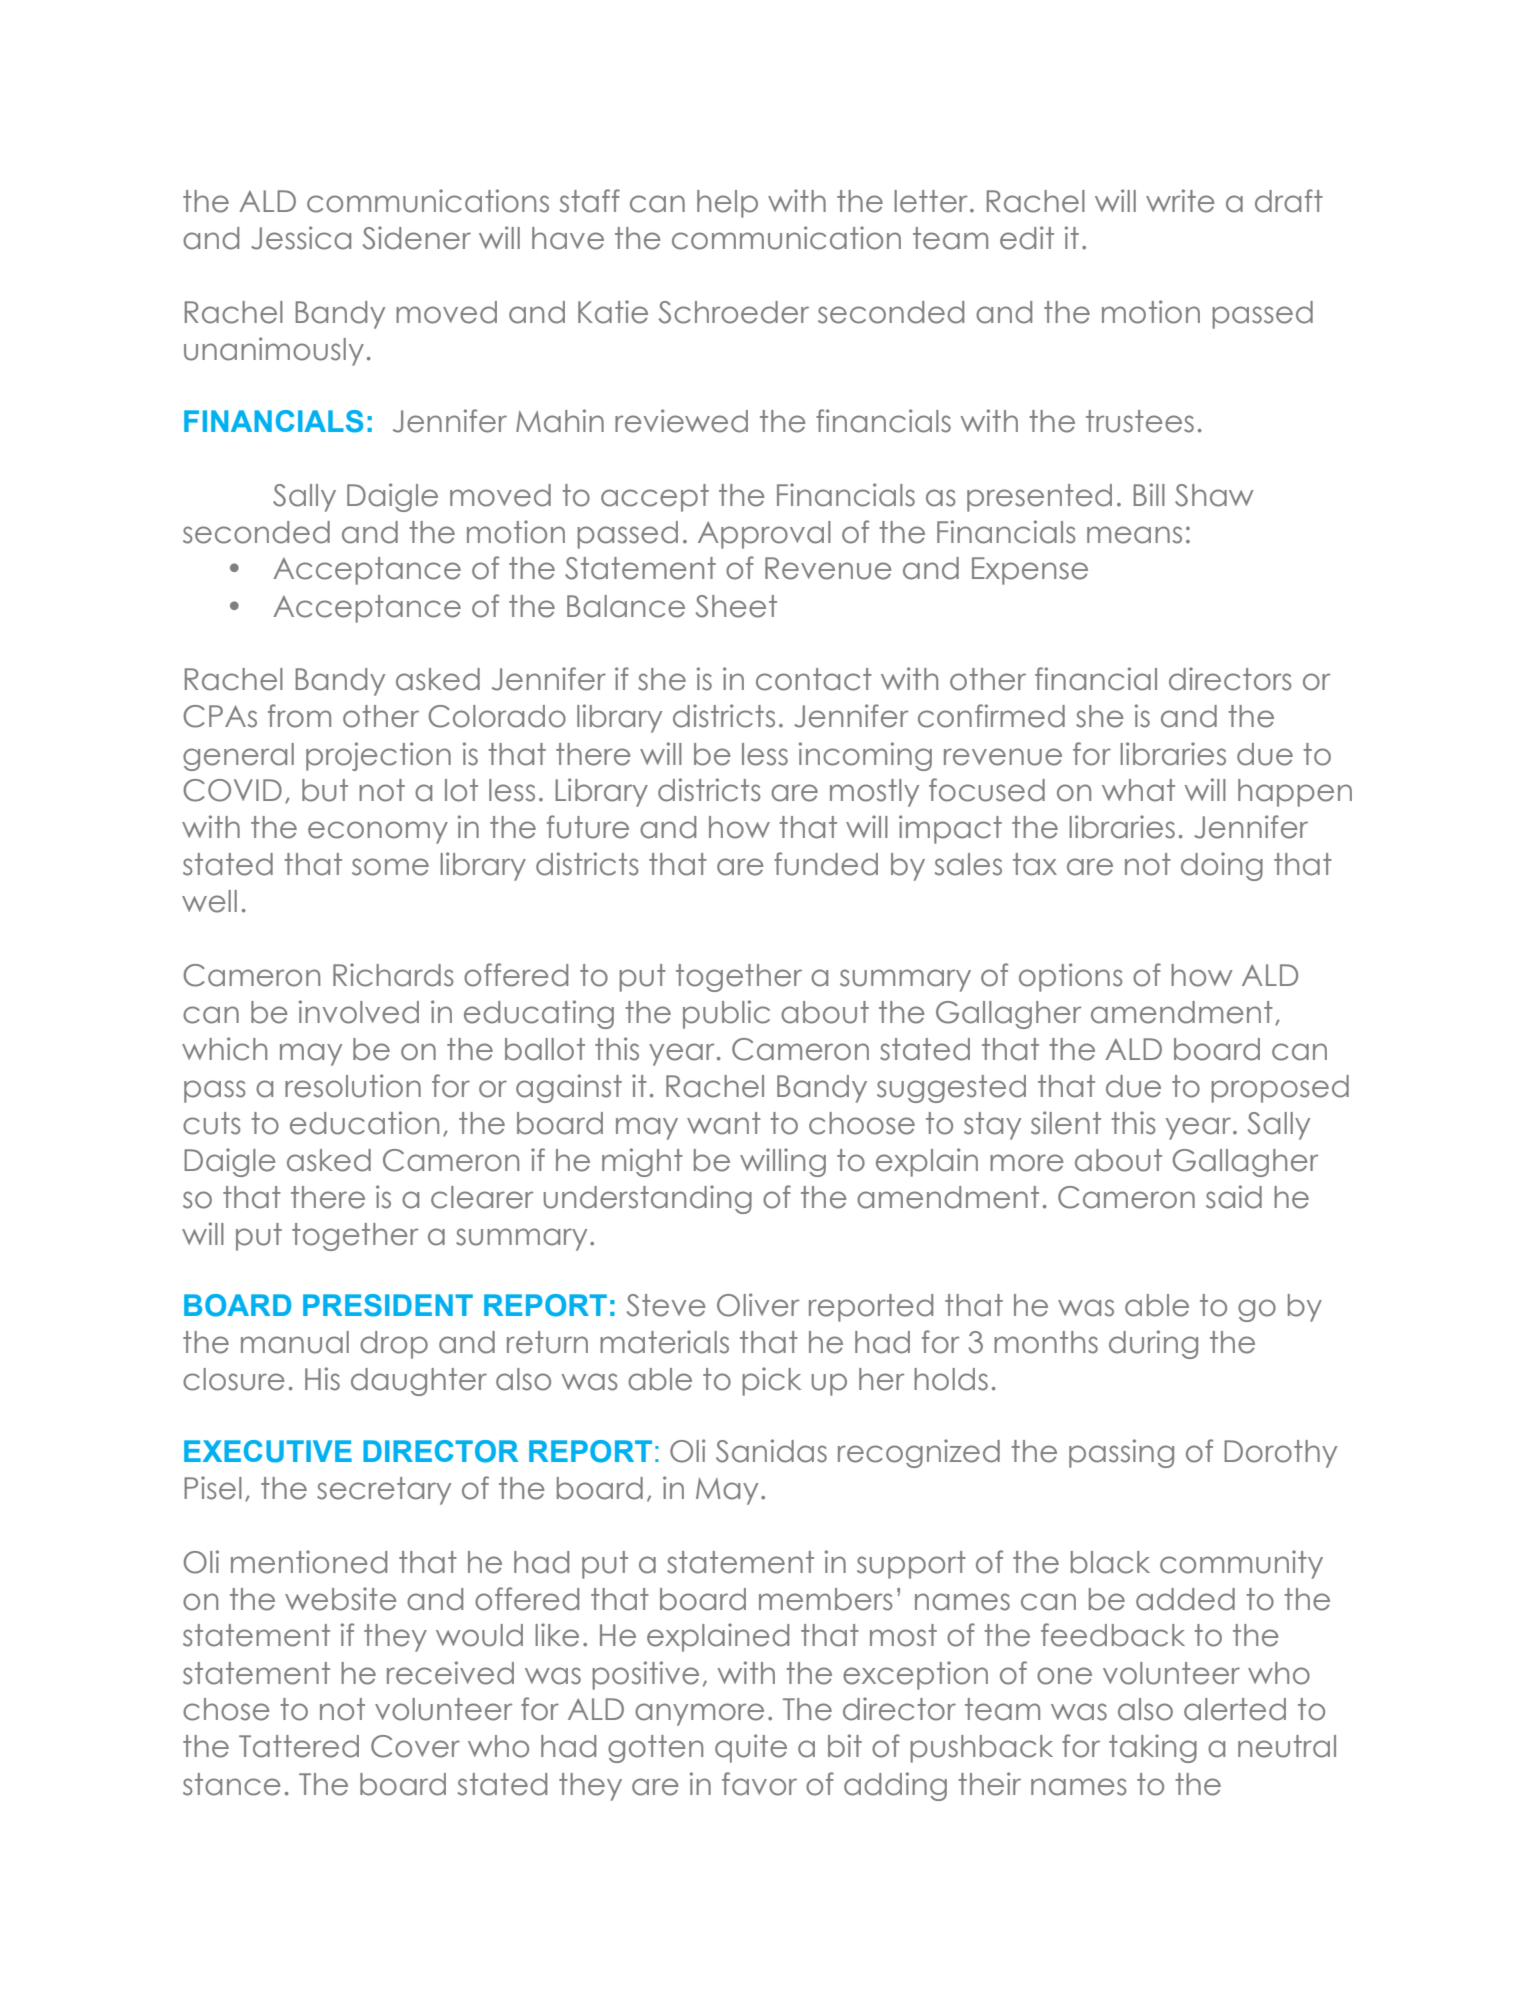  Describe the element at coordinates (1071, 977) in the screenshot. I see `options` at that location.
